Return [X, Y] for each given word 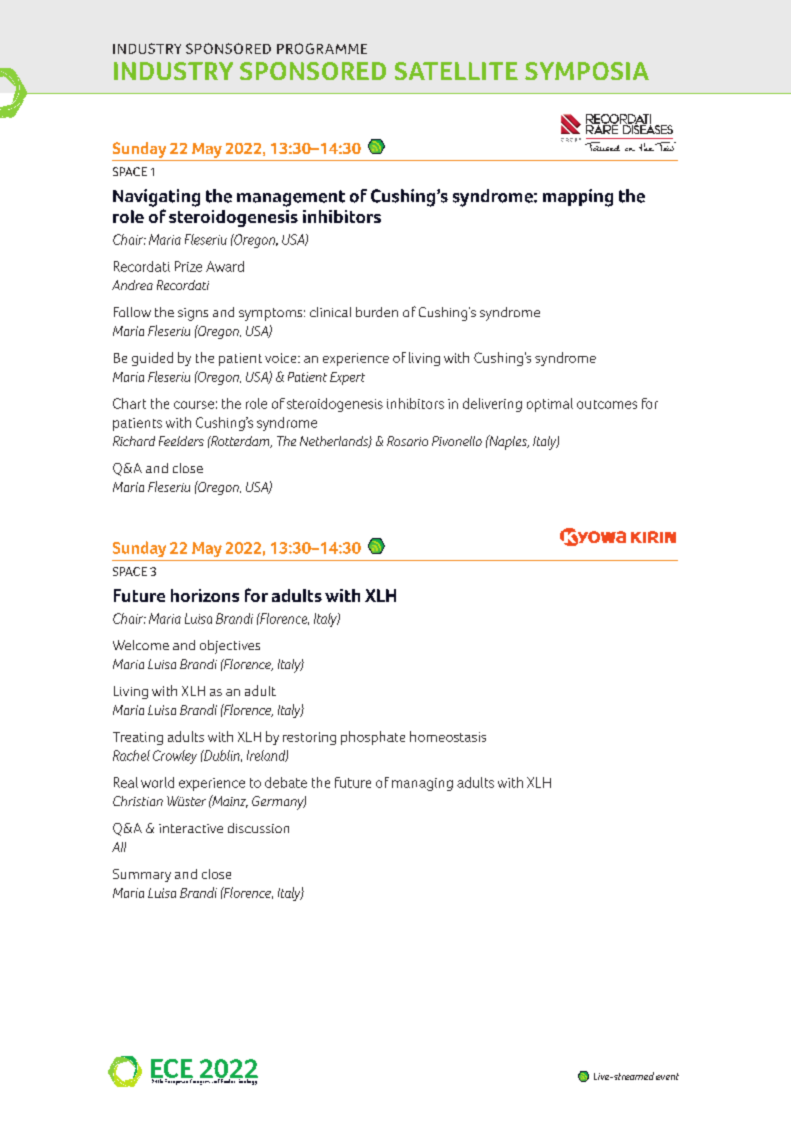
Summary [142, 875]
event [667, 1076]
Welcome [141, 645]
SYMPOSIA [587, 71]
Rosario [407, 441]
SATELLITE [456, 71]
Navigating [156, 198]
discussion [258, 828]
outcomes [607, 404]
